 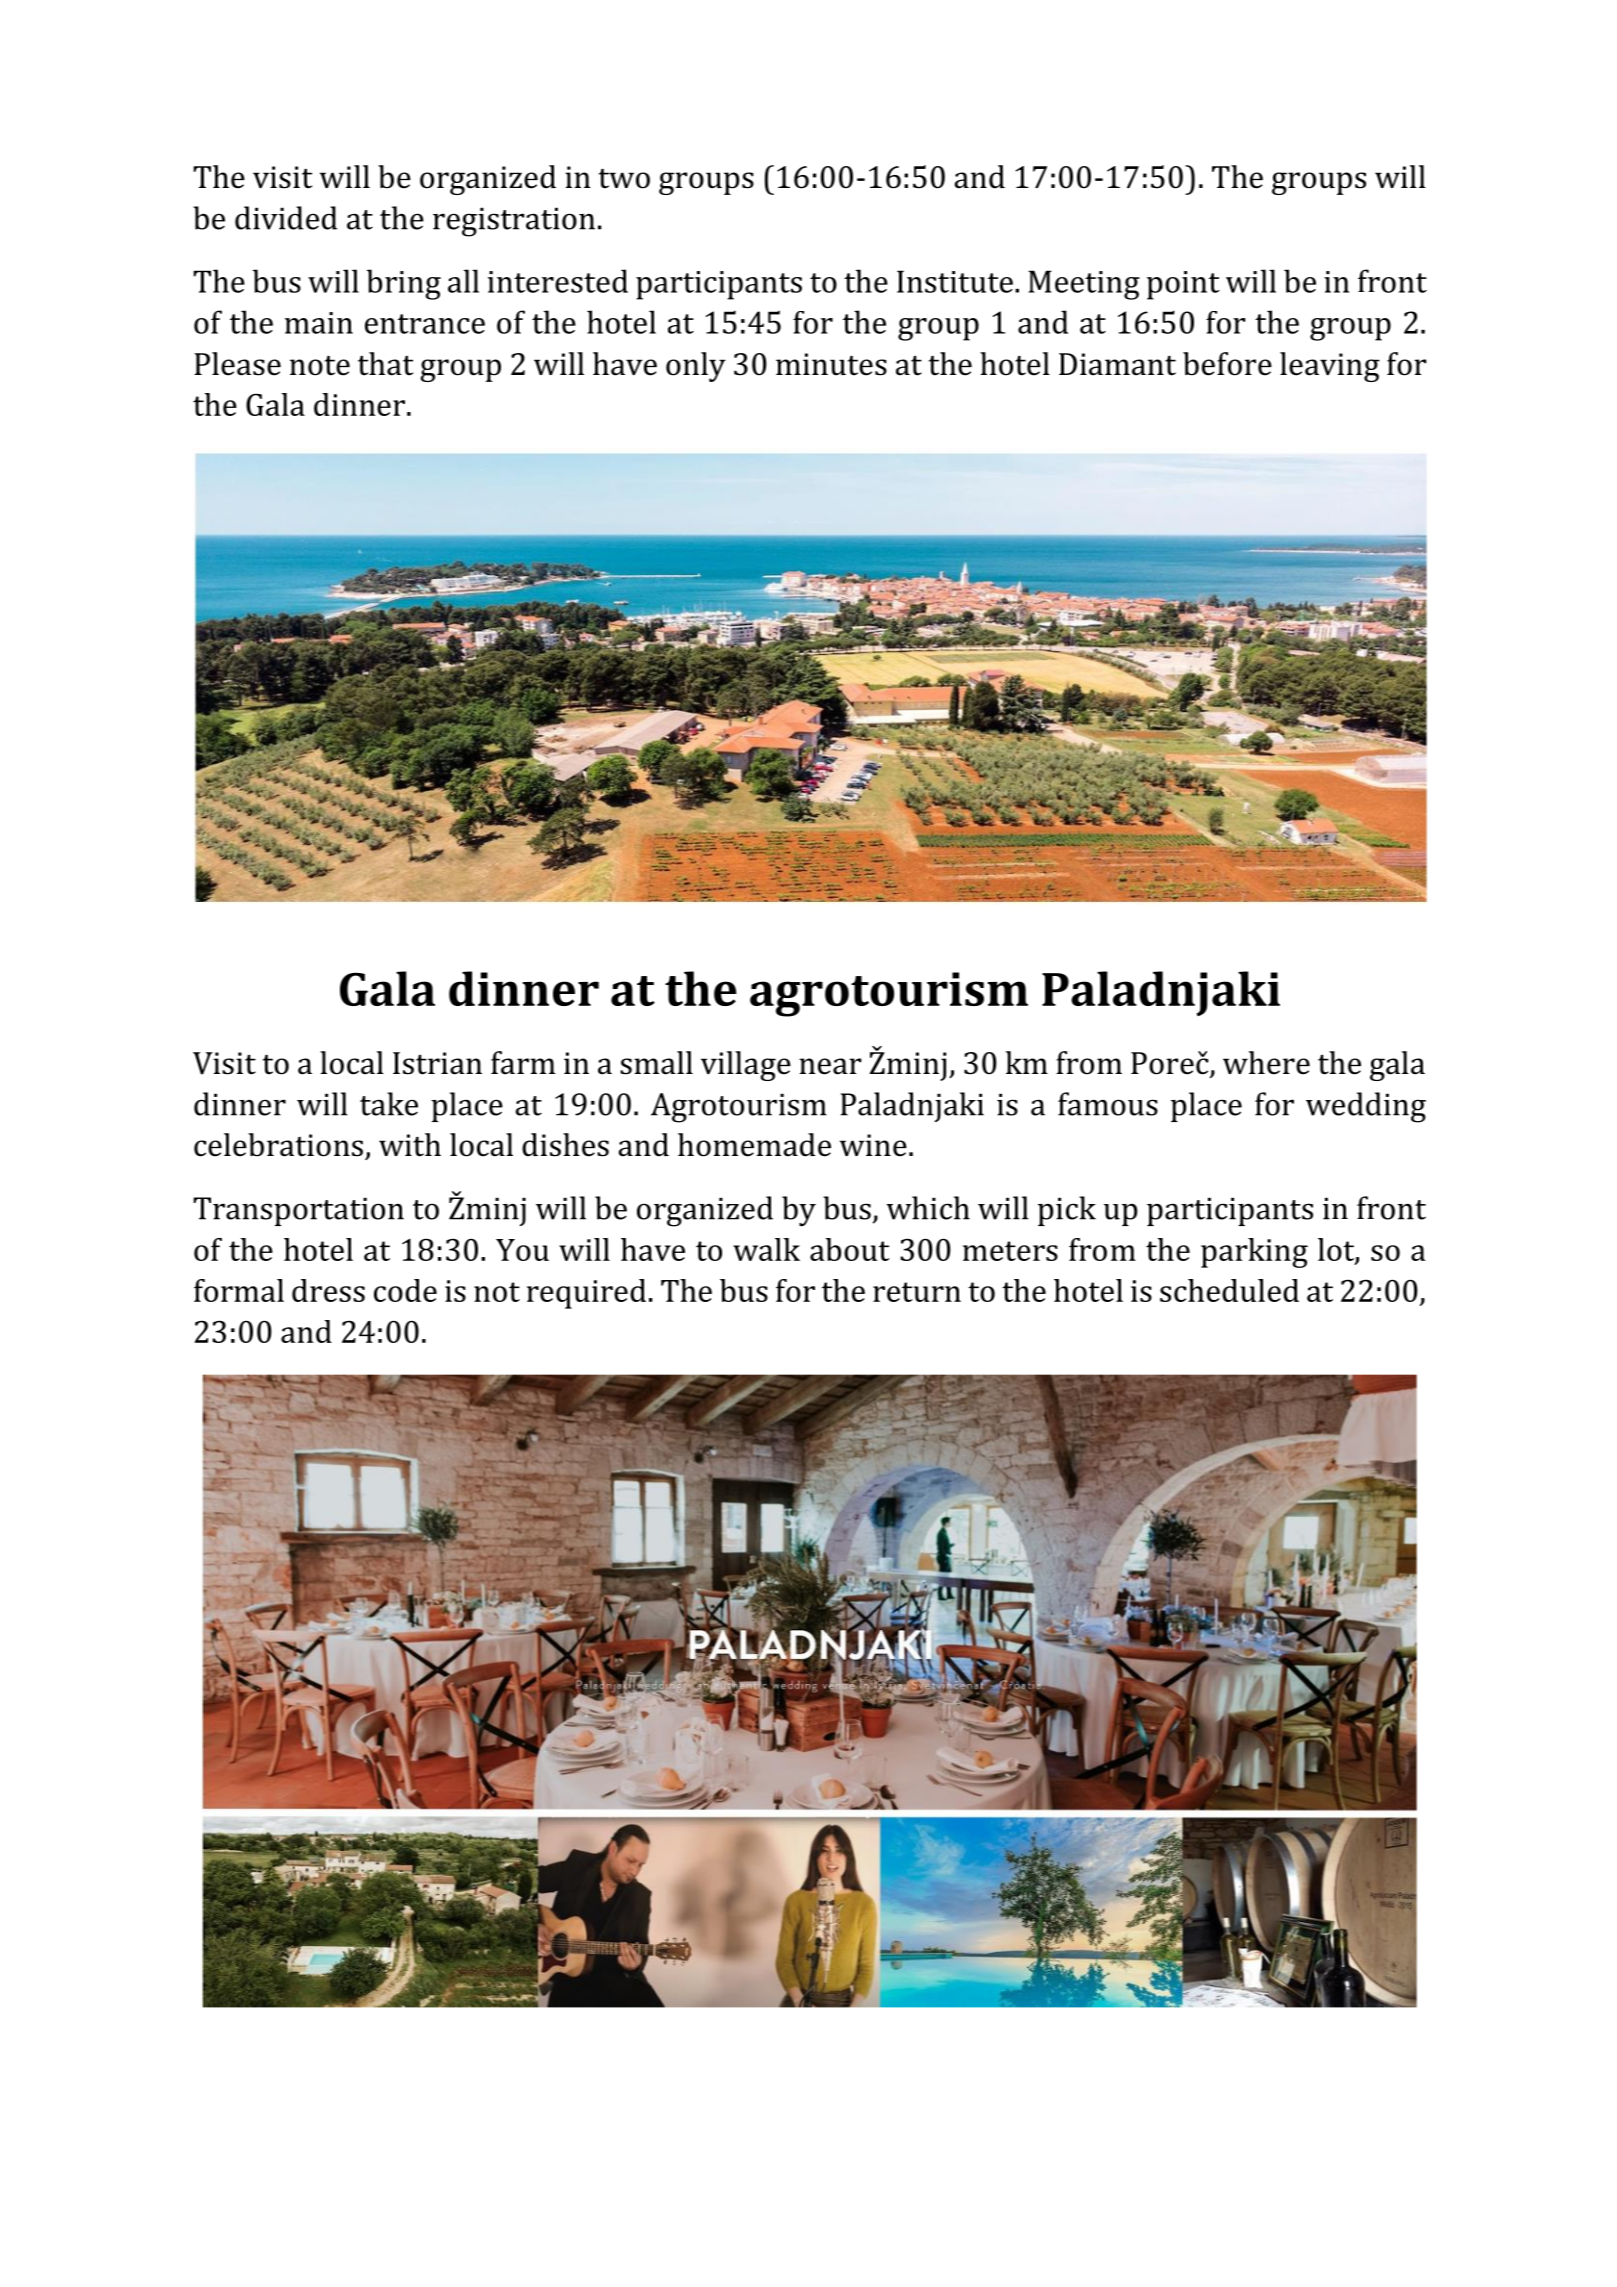 What do you see at coordinates (523, 1063) in the screenshot?
I see `farm` at bounding box center [523, 1063].
